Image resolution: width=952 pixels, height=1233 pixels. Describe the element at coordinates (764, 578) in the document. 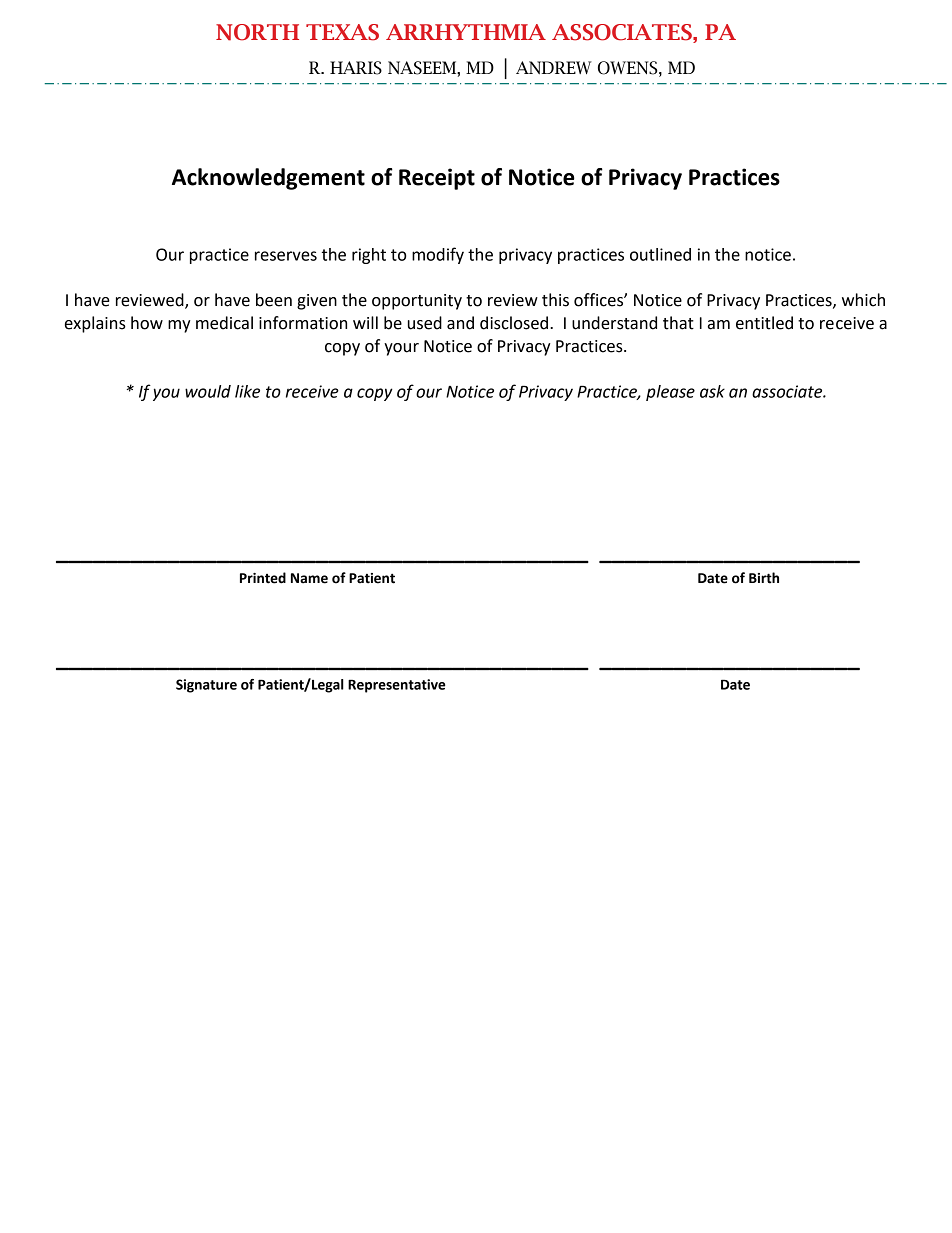

I see `Birth` at that location.
